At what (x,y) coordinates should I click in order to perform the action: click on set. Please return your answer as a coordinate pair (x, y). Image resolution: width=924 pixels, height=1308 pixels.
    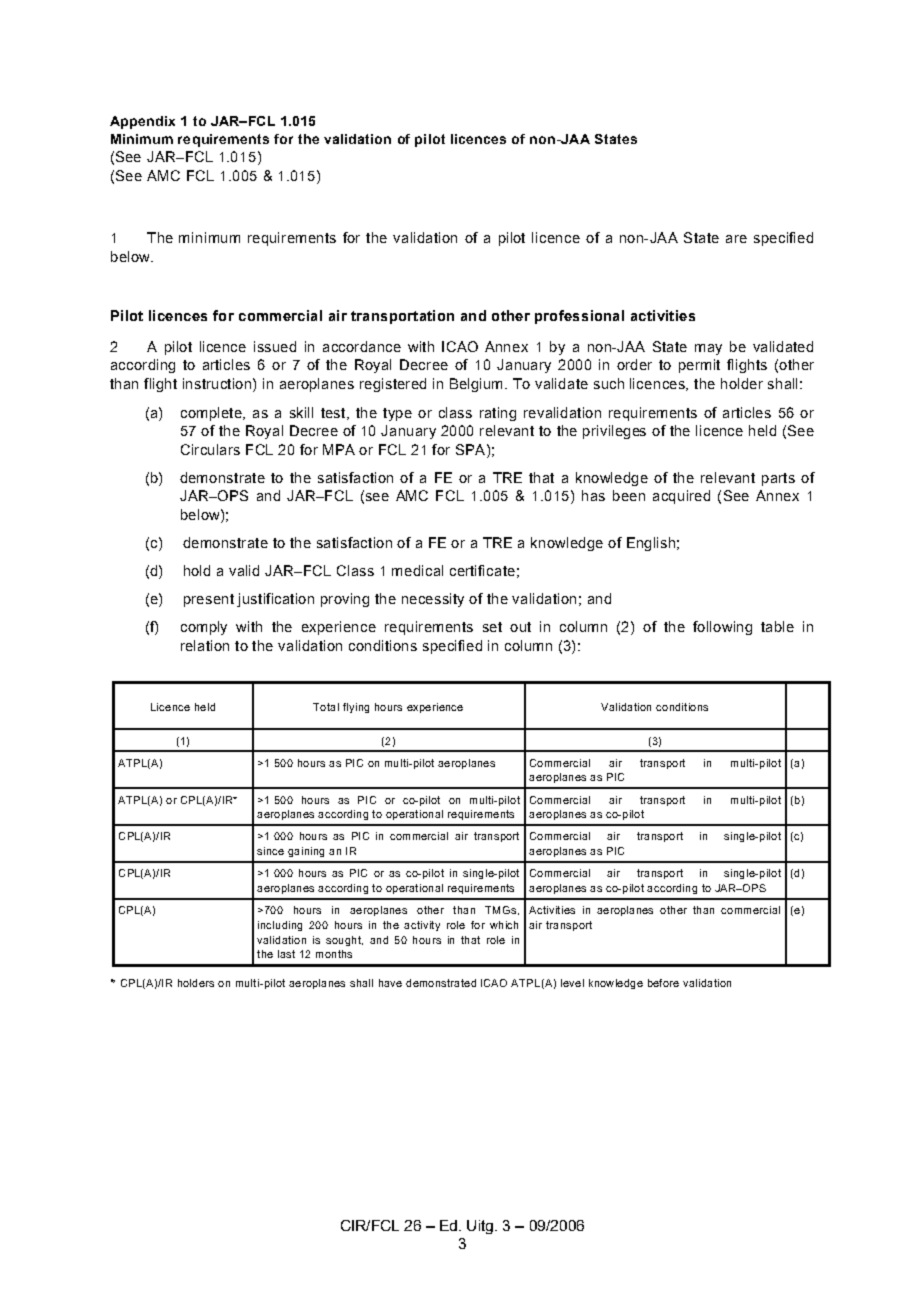
    Looking at the image, I should click on (492, 627).
